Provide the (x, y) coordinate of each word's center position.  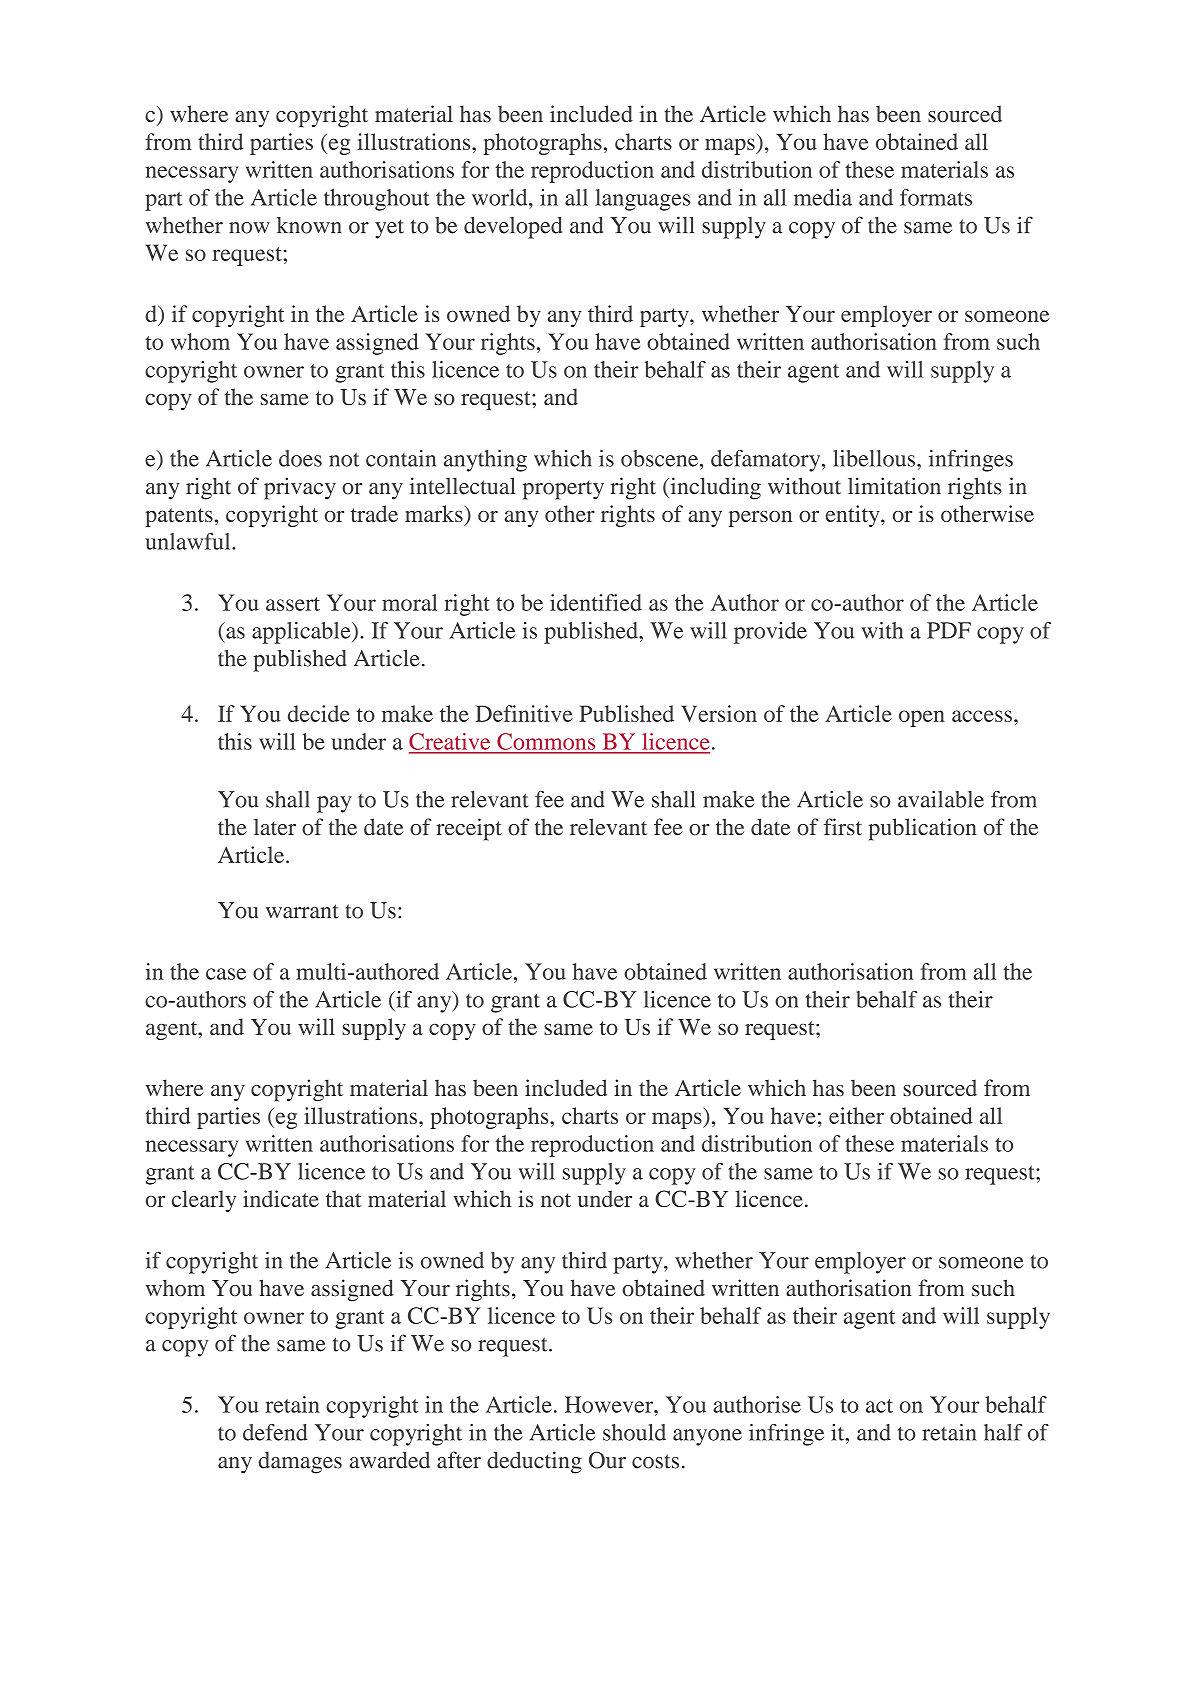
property (563, 490)
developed (513, 228)
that (344, 1198)
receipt (469, 829)
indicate (281, 1198)
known (309, 225)
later (275, 827)
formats (936, 197)
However (610, 1404)
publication (922, 829)
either (856, 1115)
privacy (300, 488)
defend (275, 1432)
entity (854, 516)
